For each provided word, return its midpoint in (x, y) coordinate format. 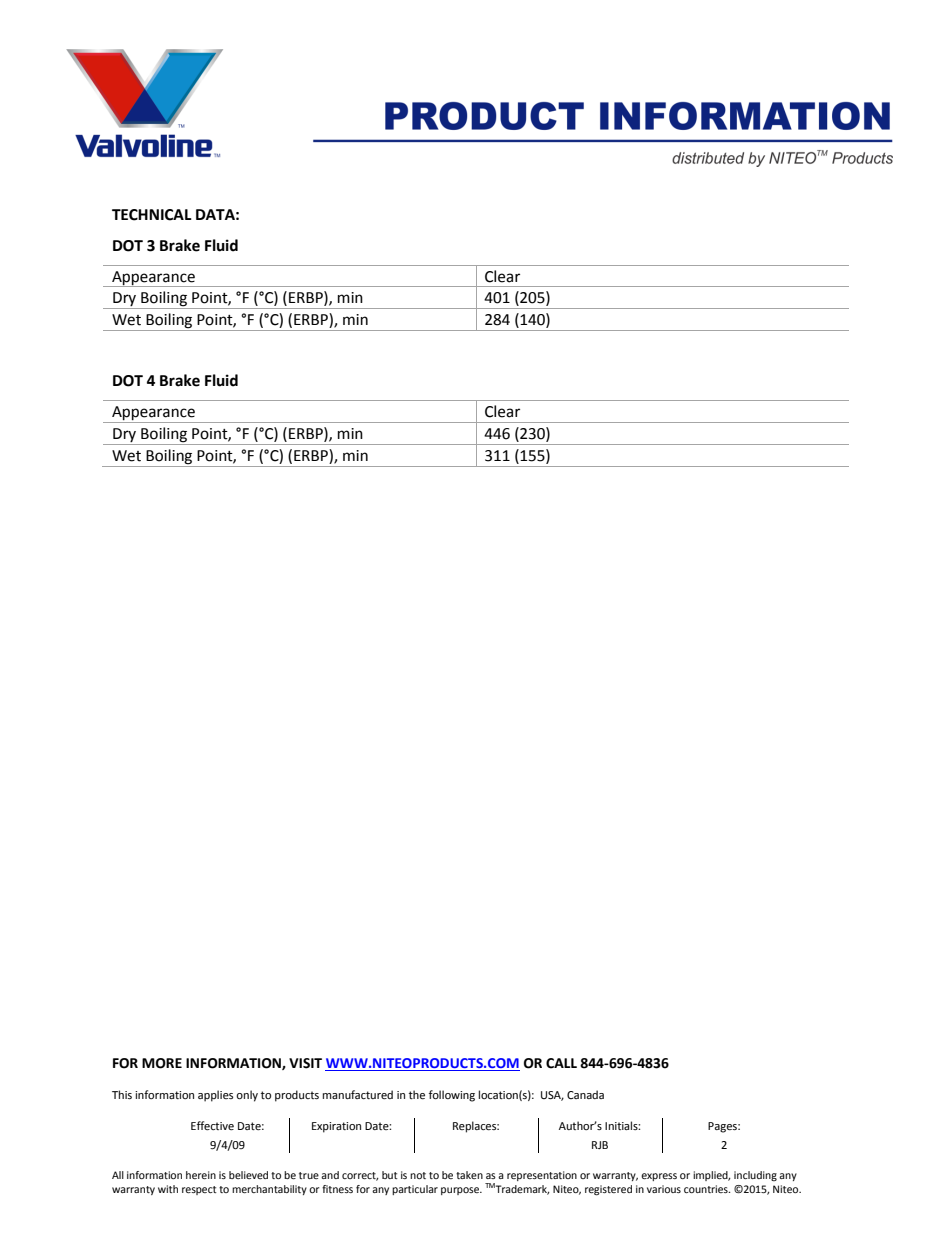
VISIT (305, 1063)
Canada (585, 1094)
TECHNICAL (152, 215)
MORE (162, 1063)
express (659, 1177)
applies (215, 1096)
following (452, 1096)
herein (201, 1175)
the (417, 1095)
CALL (561, 1063)
